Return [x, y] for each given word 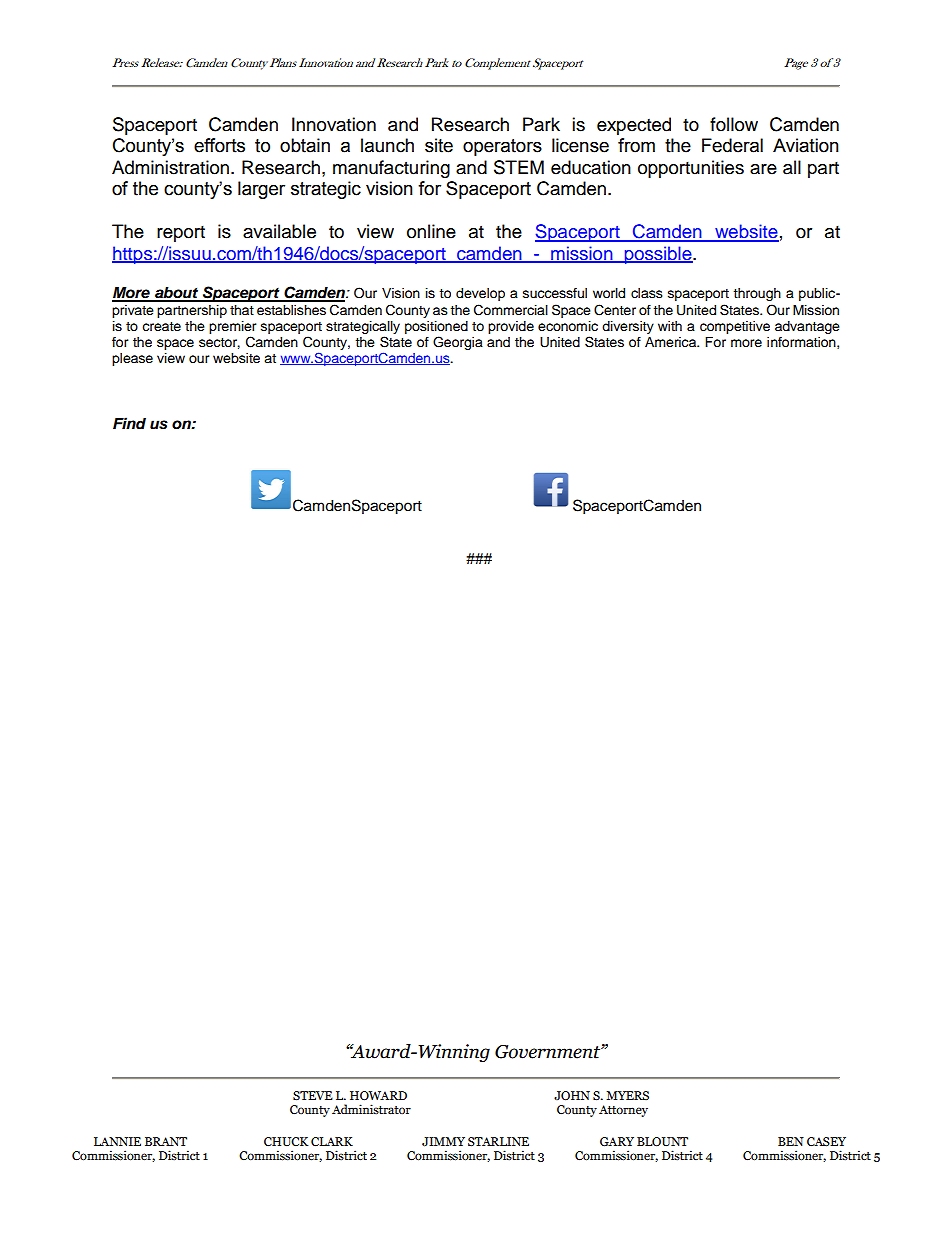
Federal [732, 145]
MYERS [628, 1095]
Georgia [458, 343]
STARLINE [498, 1141]
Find [129, 423]
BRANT [166, 1141]
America [672, 342]
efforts [219, 145]
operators [502, 147]
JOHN [572, 1096]
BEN [791, 1141]
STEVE [313, 1095]
